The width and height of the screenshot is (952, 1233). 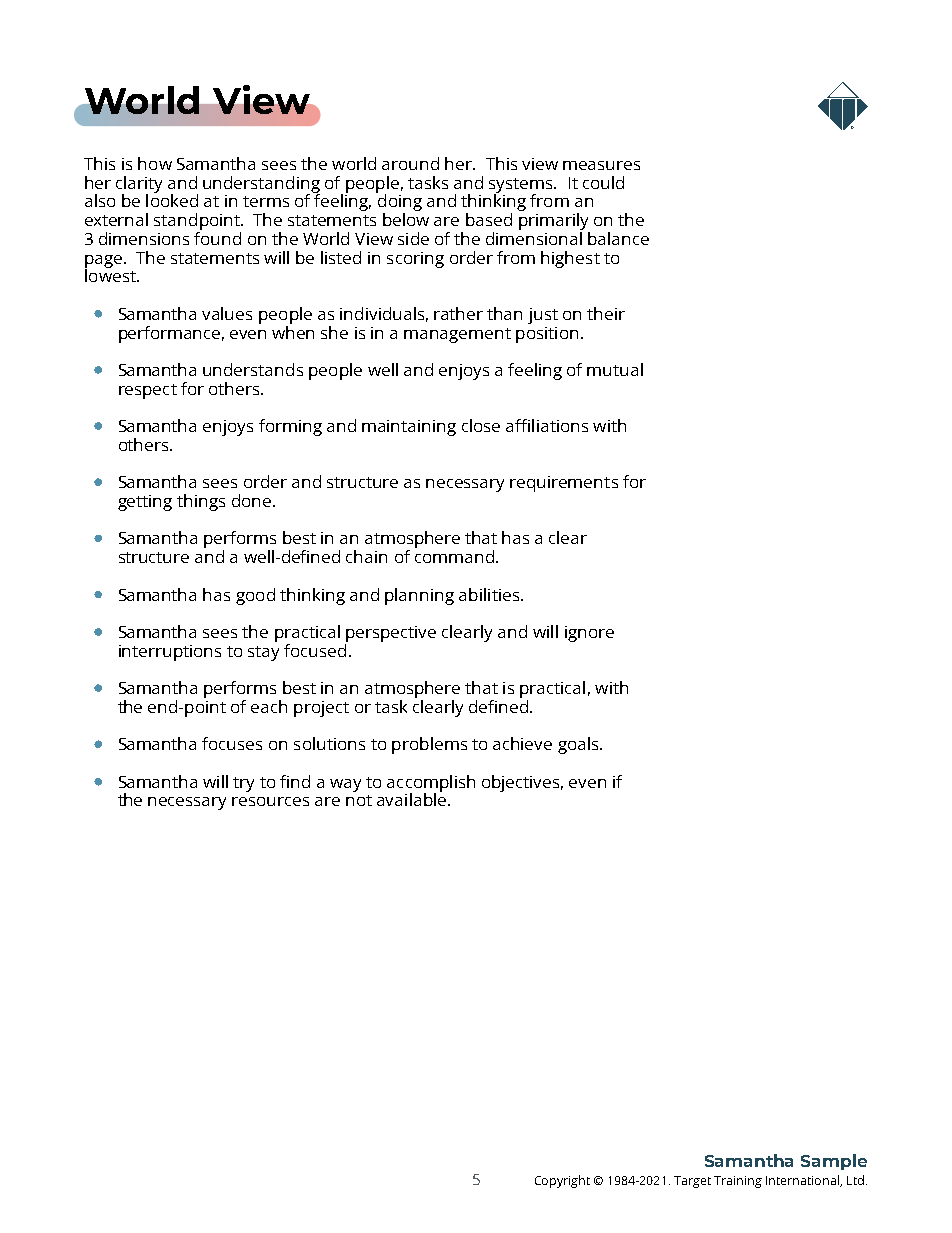 I want to click on goals, so click(x=579, y=745).
